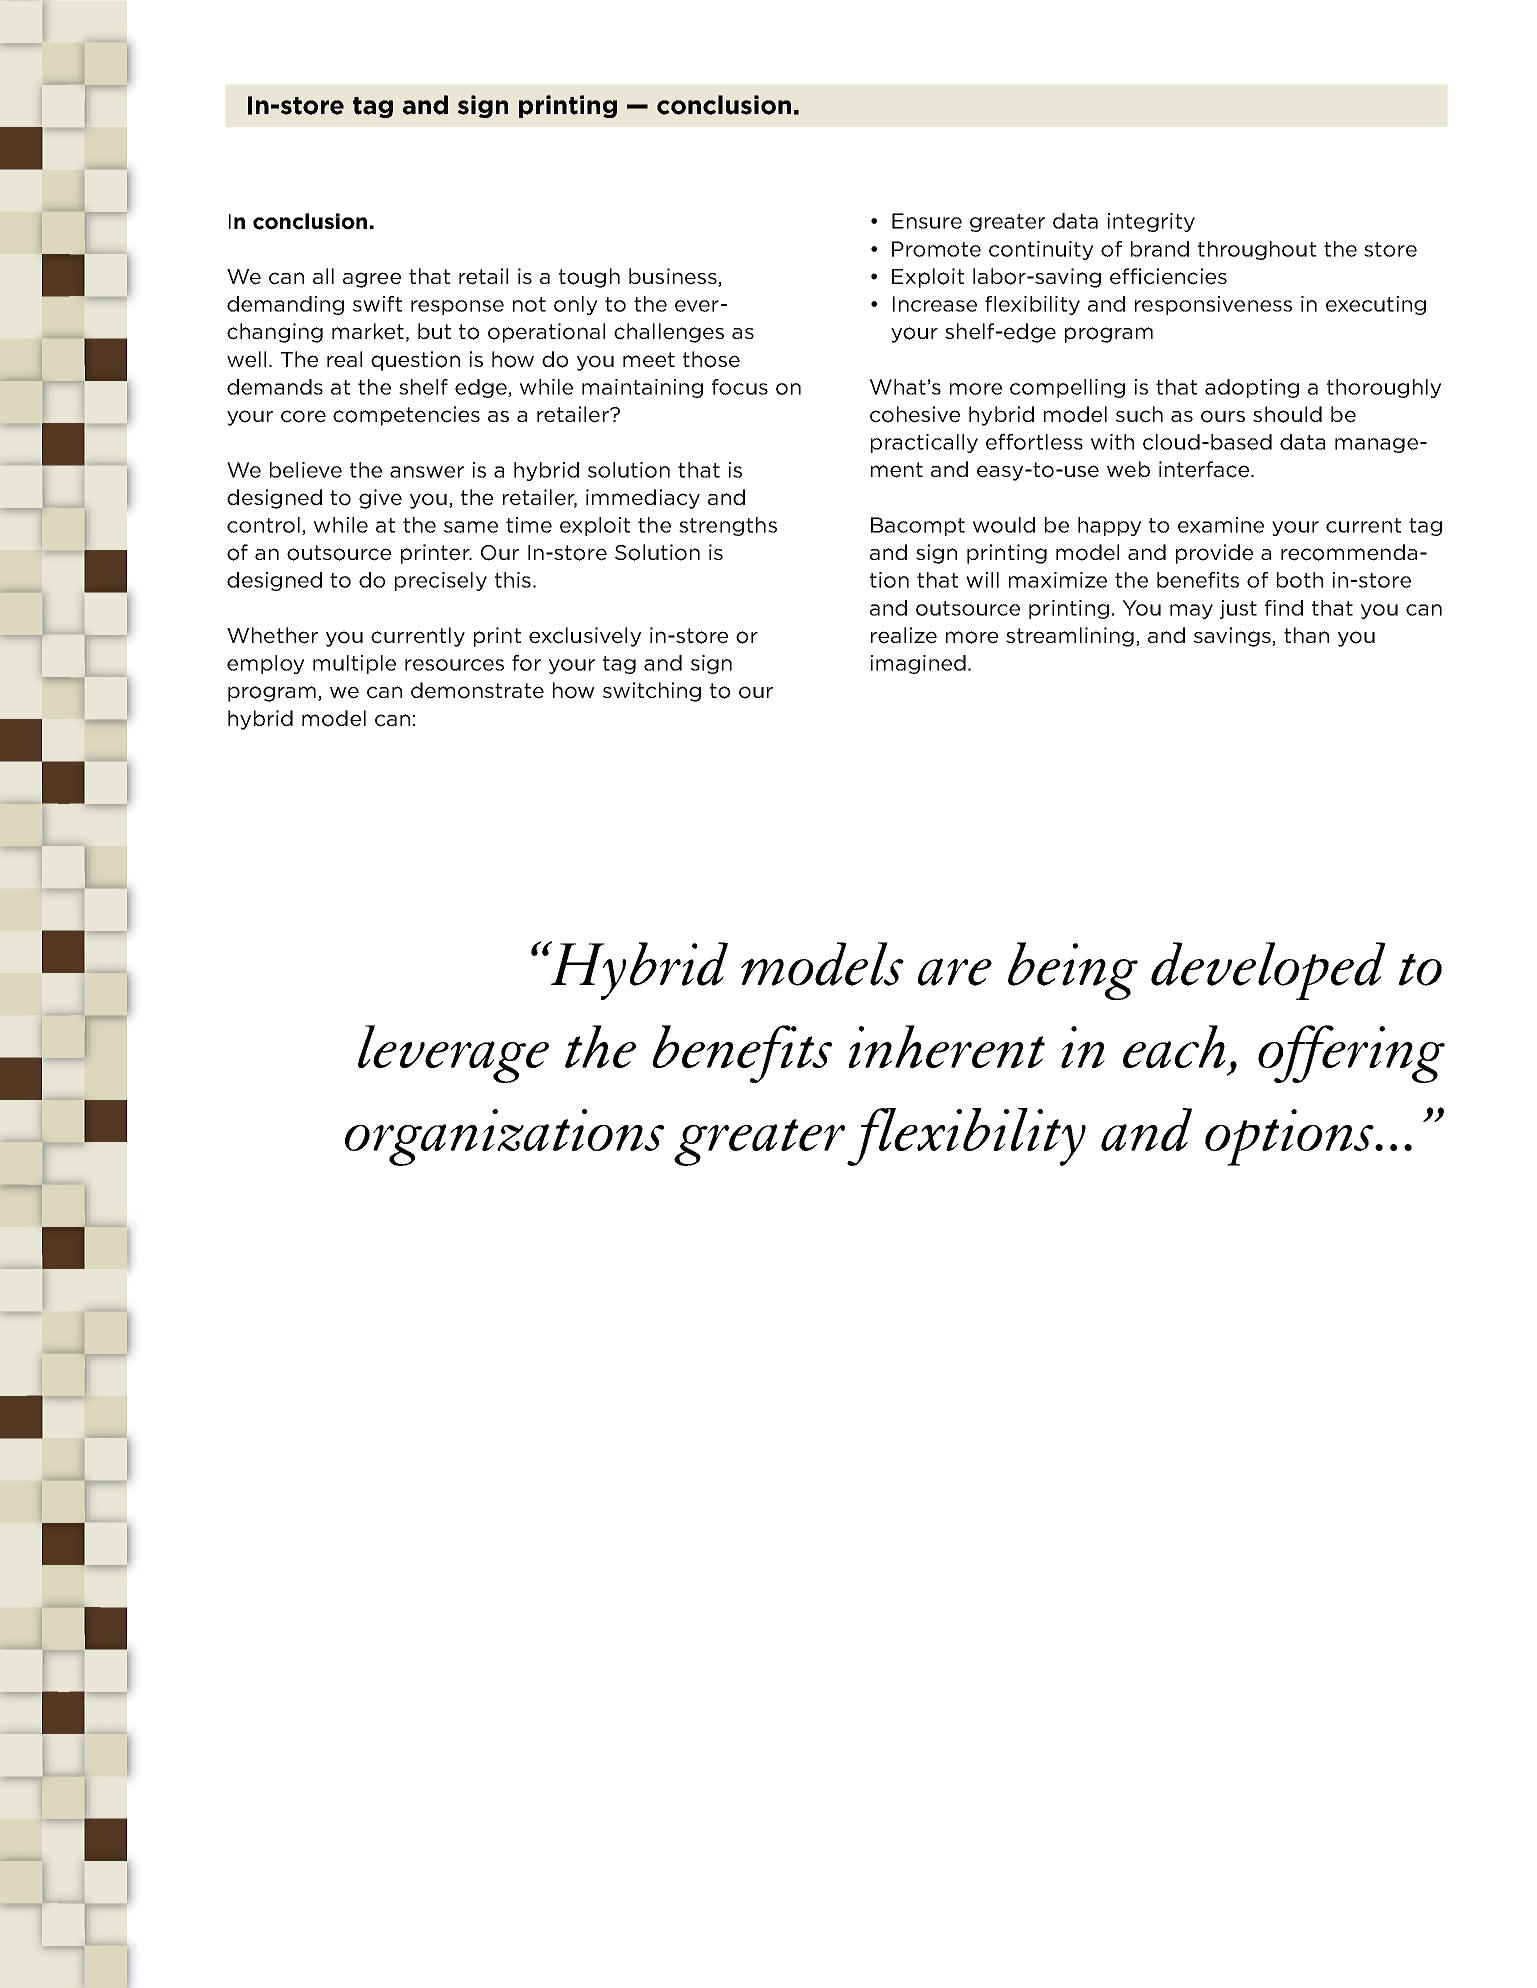 This screenshot has width=1537, height=1988. Describe the element at coordinates (1205, 469) in the screenshot. I see `interface` at that location.
